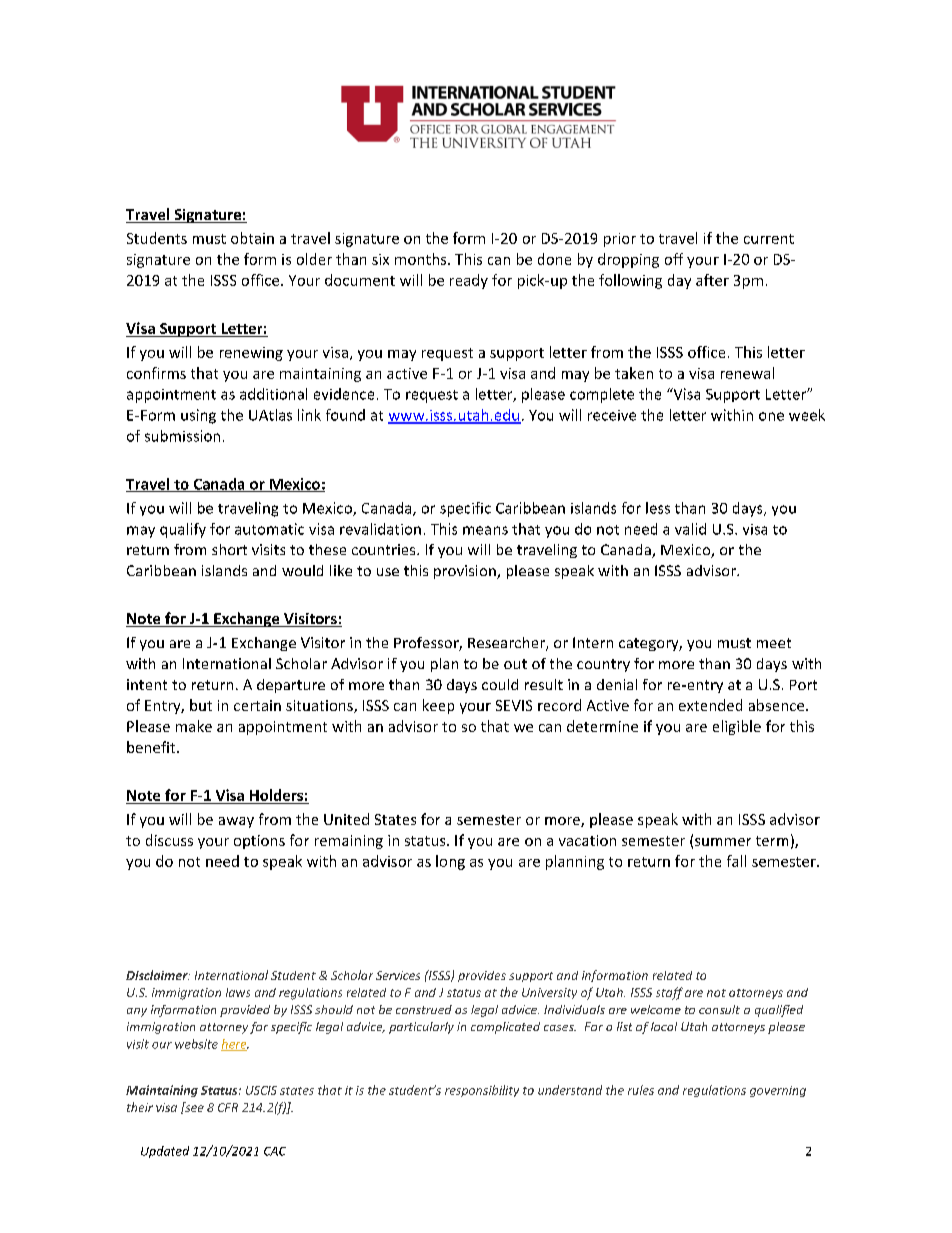  Describe the element at coordinates (201, 705) in the screenshot. I see `but` at that location.
